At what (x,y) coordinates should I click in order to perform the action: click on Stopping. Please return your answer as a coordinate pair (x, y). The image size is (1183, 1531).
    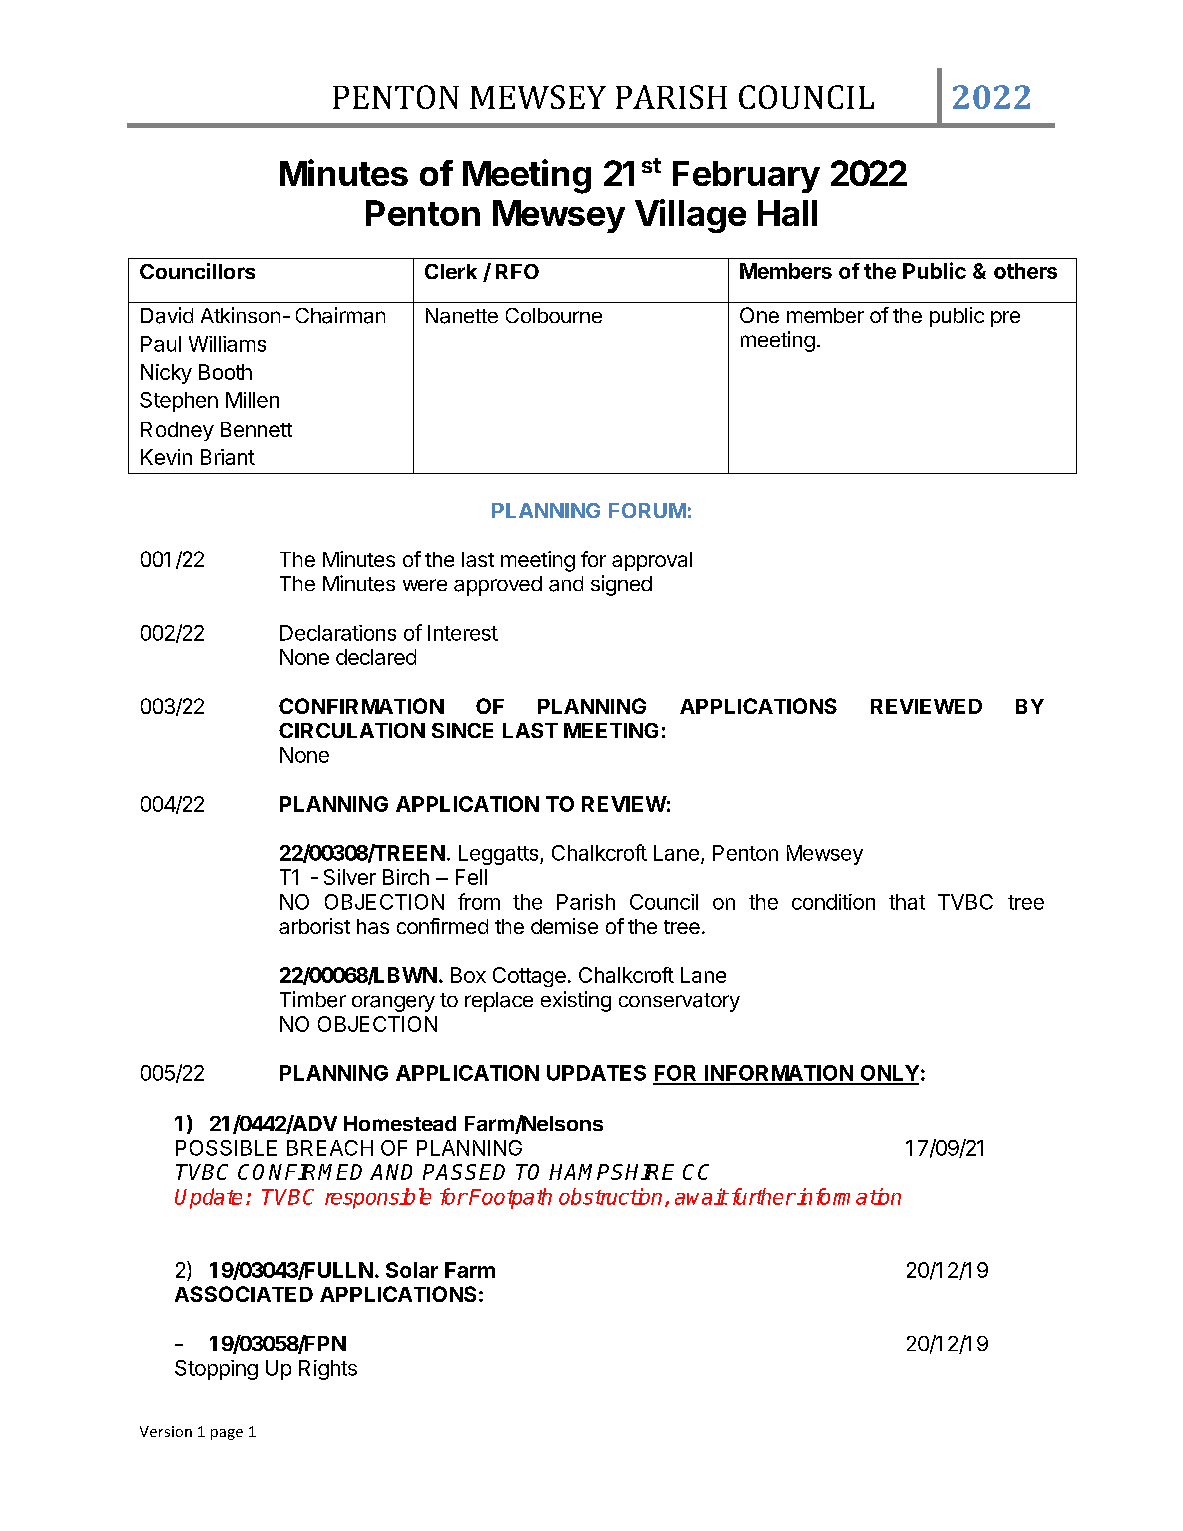
    Looking at the image, I should click on (216, 1370).
